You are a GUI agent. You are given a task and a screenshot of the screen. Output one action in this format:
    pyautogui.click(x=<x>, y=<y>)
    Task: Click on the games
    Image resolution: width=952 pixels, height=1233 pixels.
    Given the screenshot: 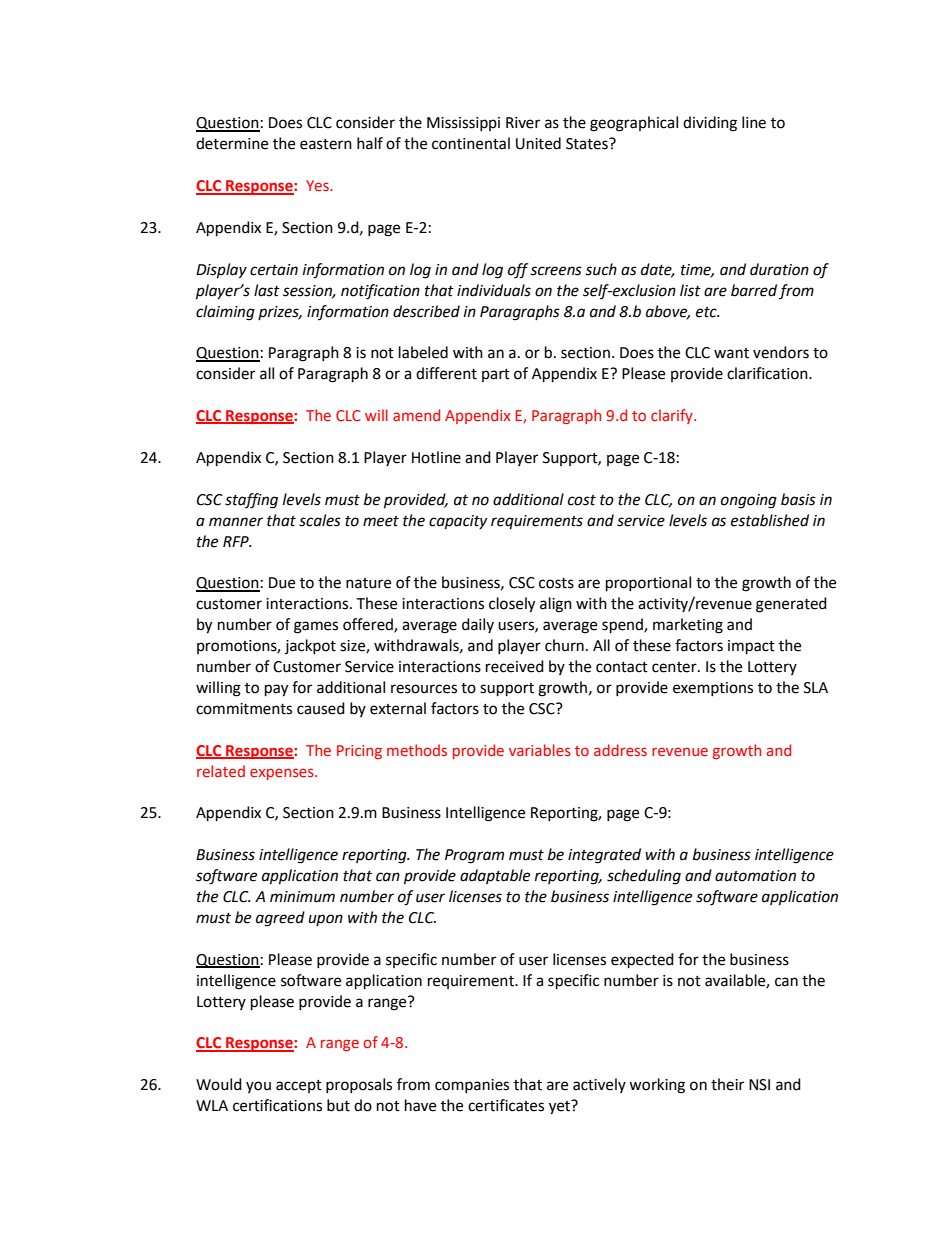 What is the action you would take?
    pyautogui.click(x=316, y=627)
